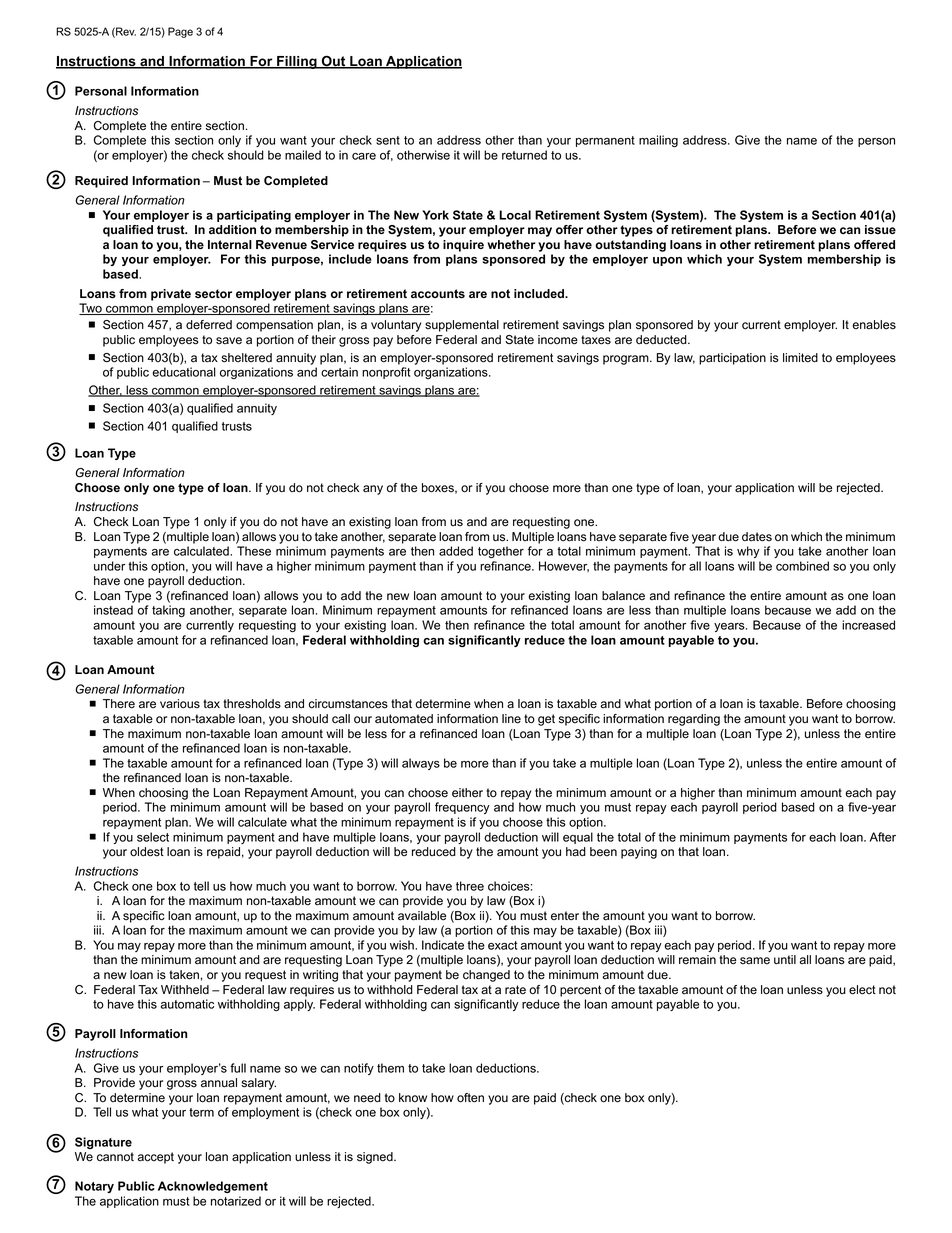 Image resolution: width=952 pixels, height=1233 pixels. I want to click on accept, so click(156, 1158).
